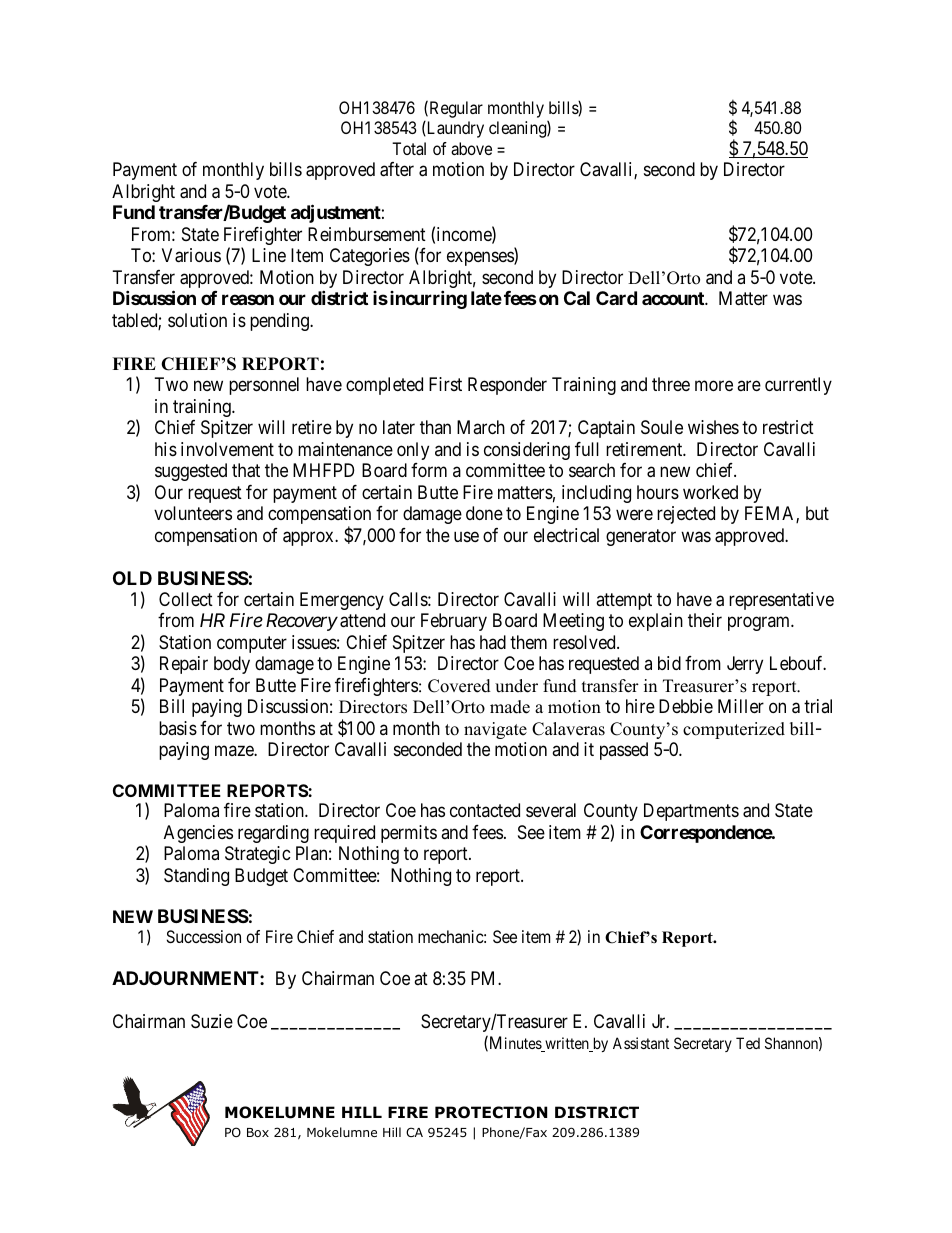 The height and width of the document is (1233, 952). What do you see at coordinates (409, 834) in the document?
I see `permits` at bounding box center [409, 834].
